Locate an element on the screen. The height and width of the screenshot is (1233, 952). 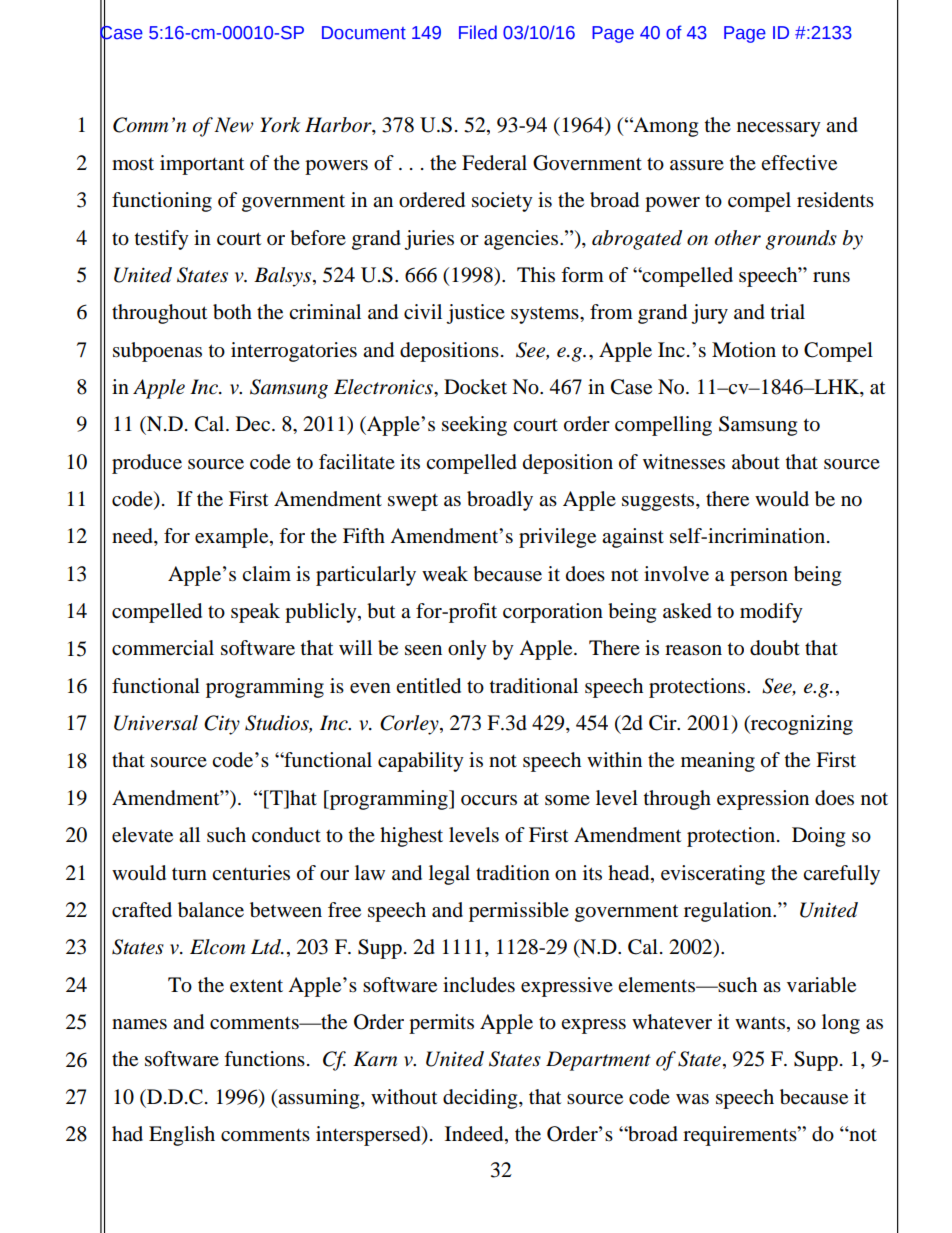
claim is located at coordinates (266, 573).
